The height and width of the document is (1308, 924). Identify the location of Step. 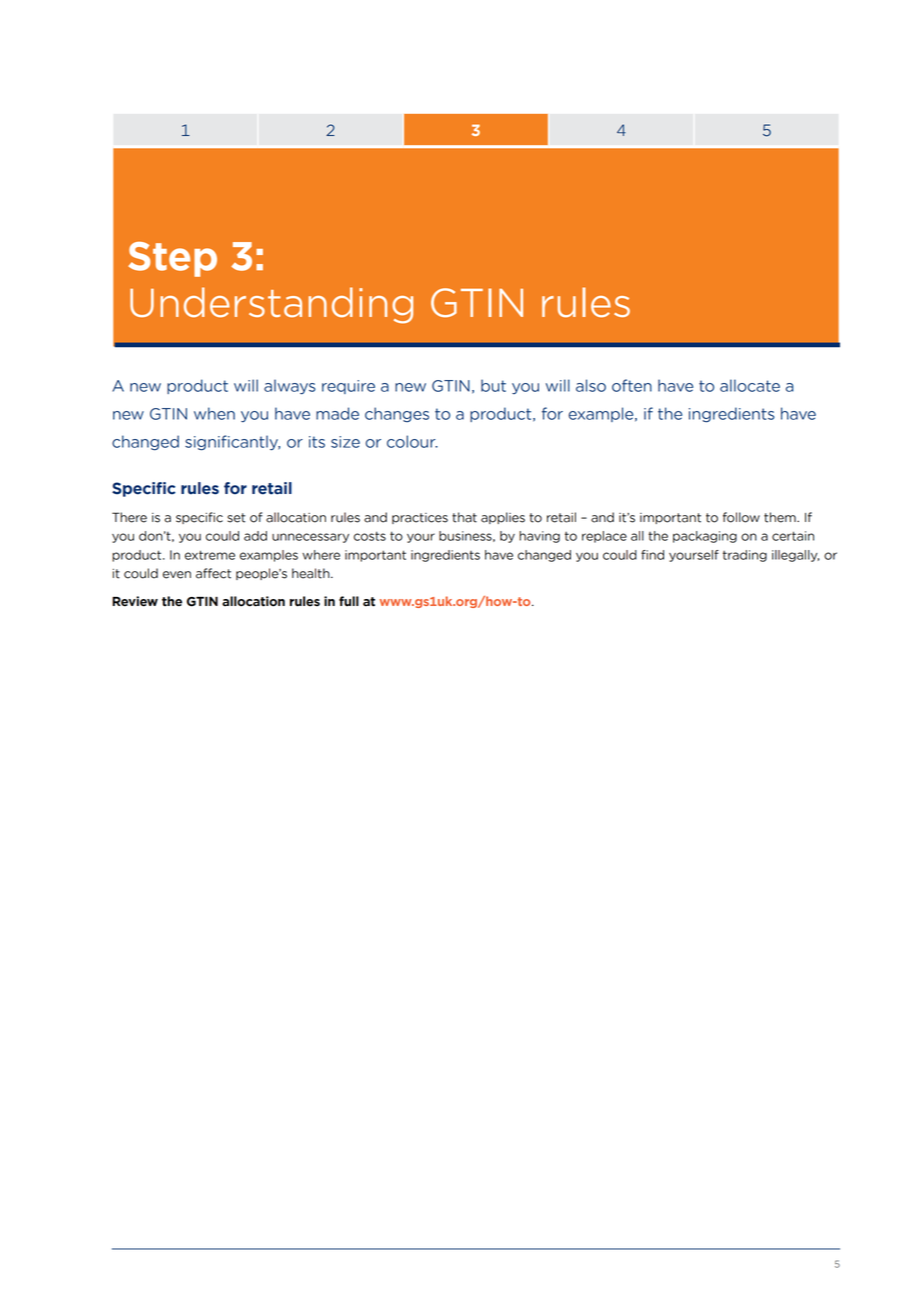
(172, 259).
